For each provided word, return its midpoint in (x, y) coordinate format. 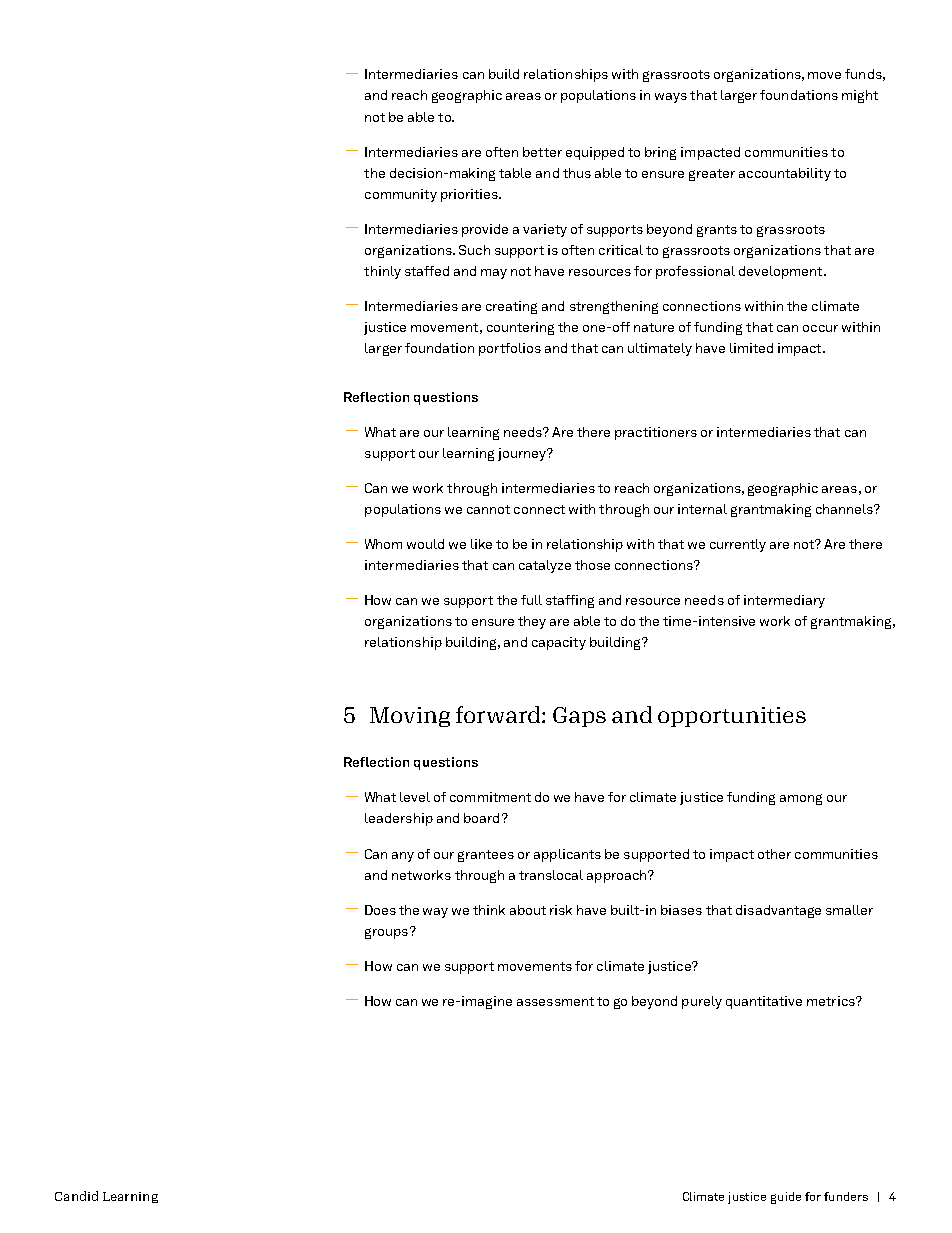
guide (786, 1198)
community (401, 195)
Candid (76, 1196)
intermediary (784, 601)
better (542, 152)
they (532, 622)
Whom (383, 544)
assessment (555, 1001)
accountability (785, 174)
